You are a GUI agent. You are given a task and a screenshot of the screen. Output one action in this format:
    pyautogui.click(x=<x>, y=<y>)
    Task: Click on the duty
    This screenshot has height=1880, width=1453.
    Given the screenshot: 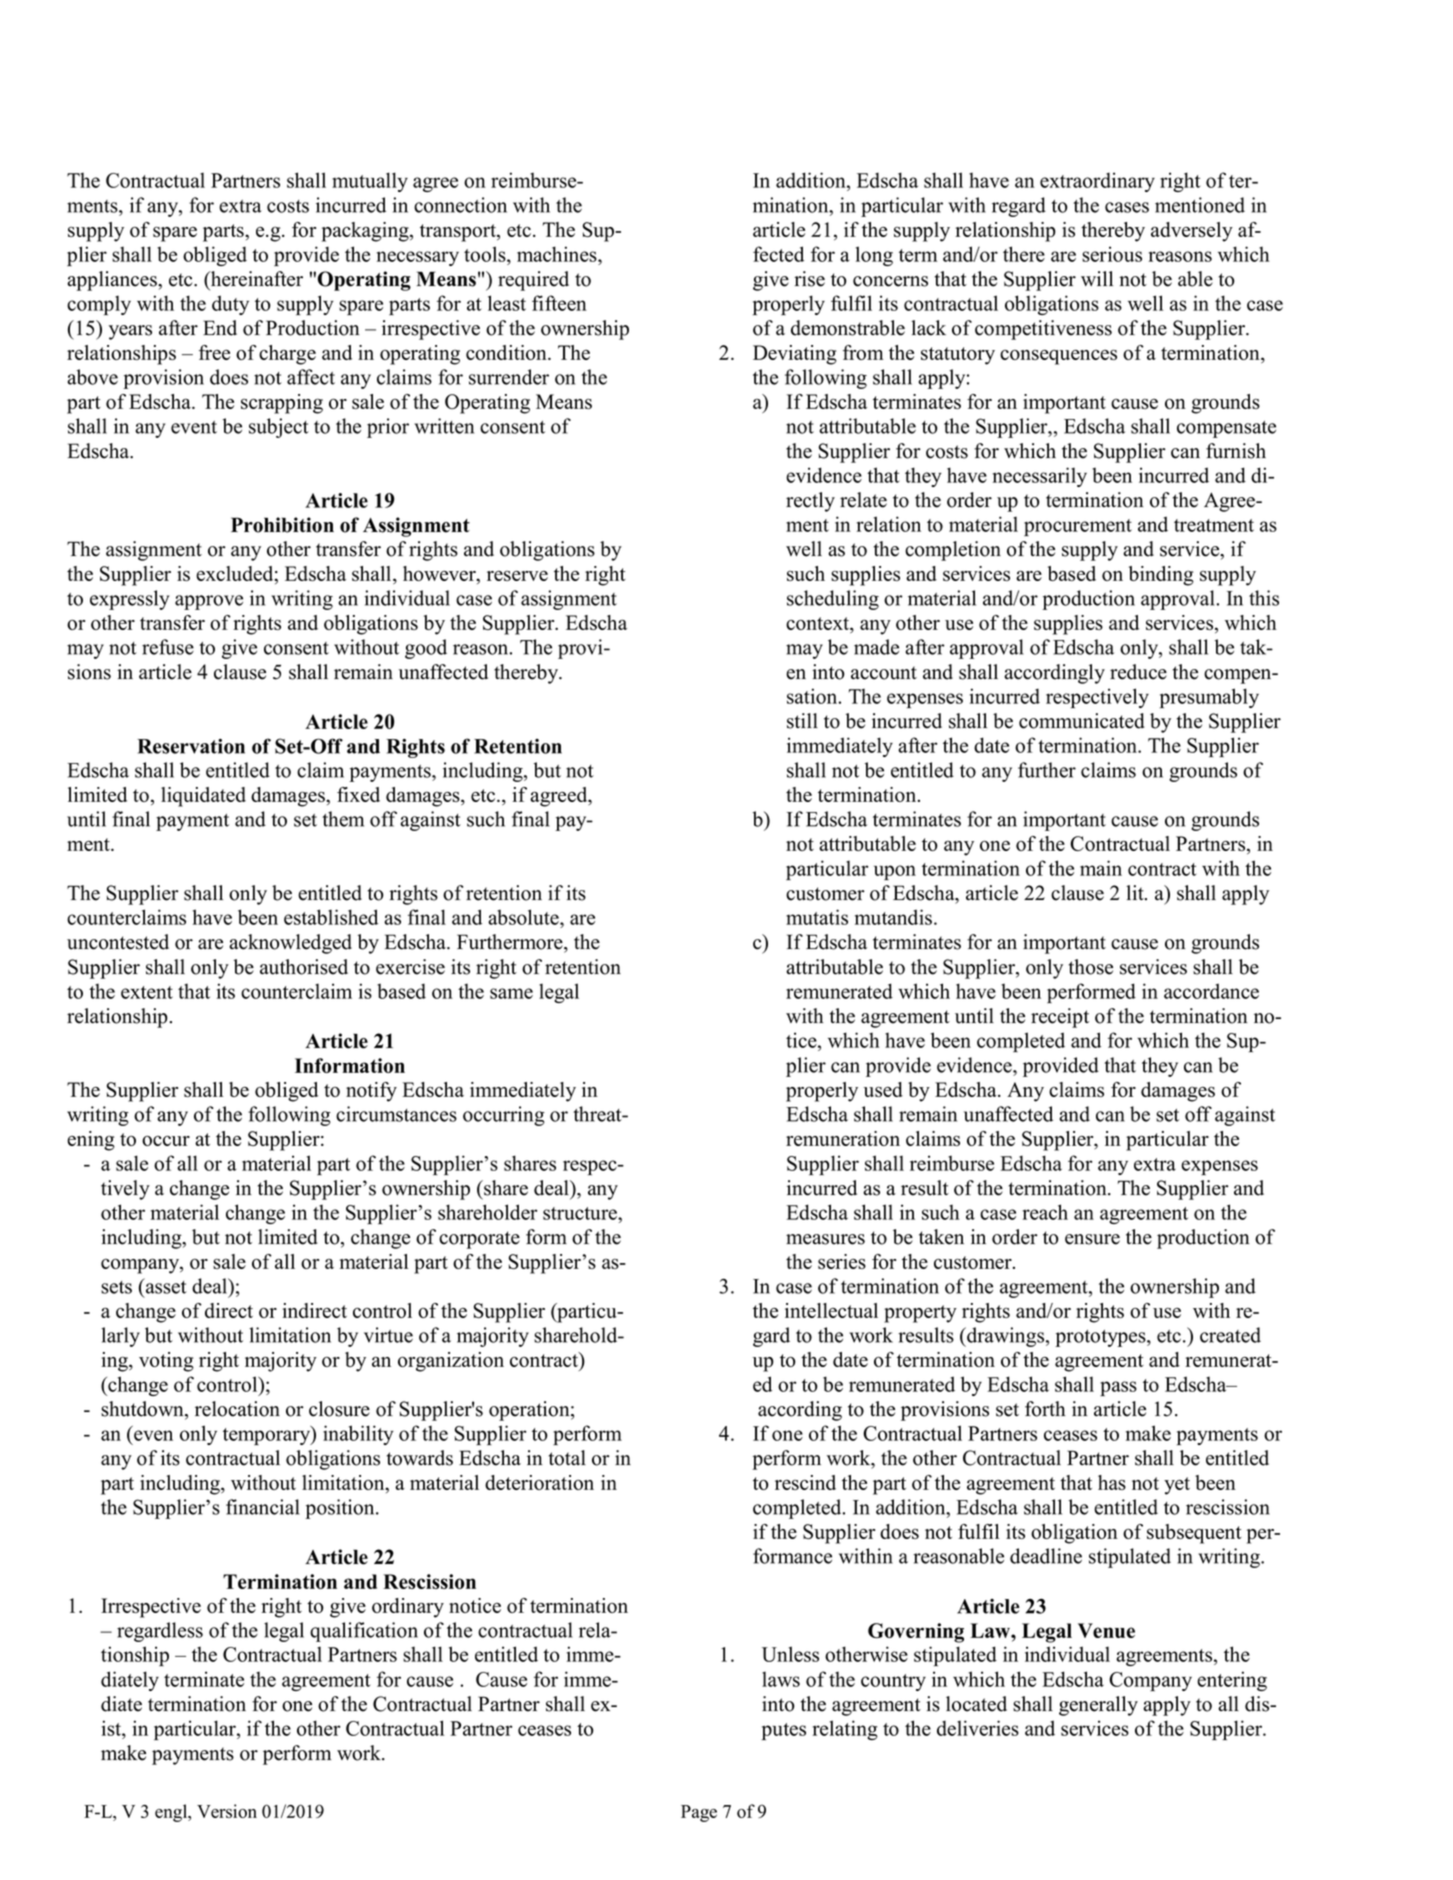 What is the action you would take?
    pyautogui.click(x=230, y=305)
